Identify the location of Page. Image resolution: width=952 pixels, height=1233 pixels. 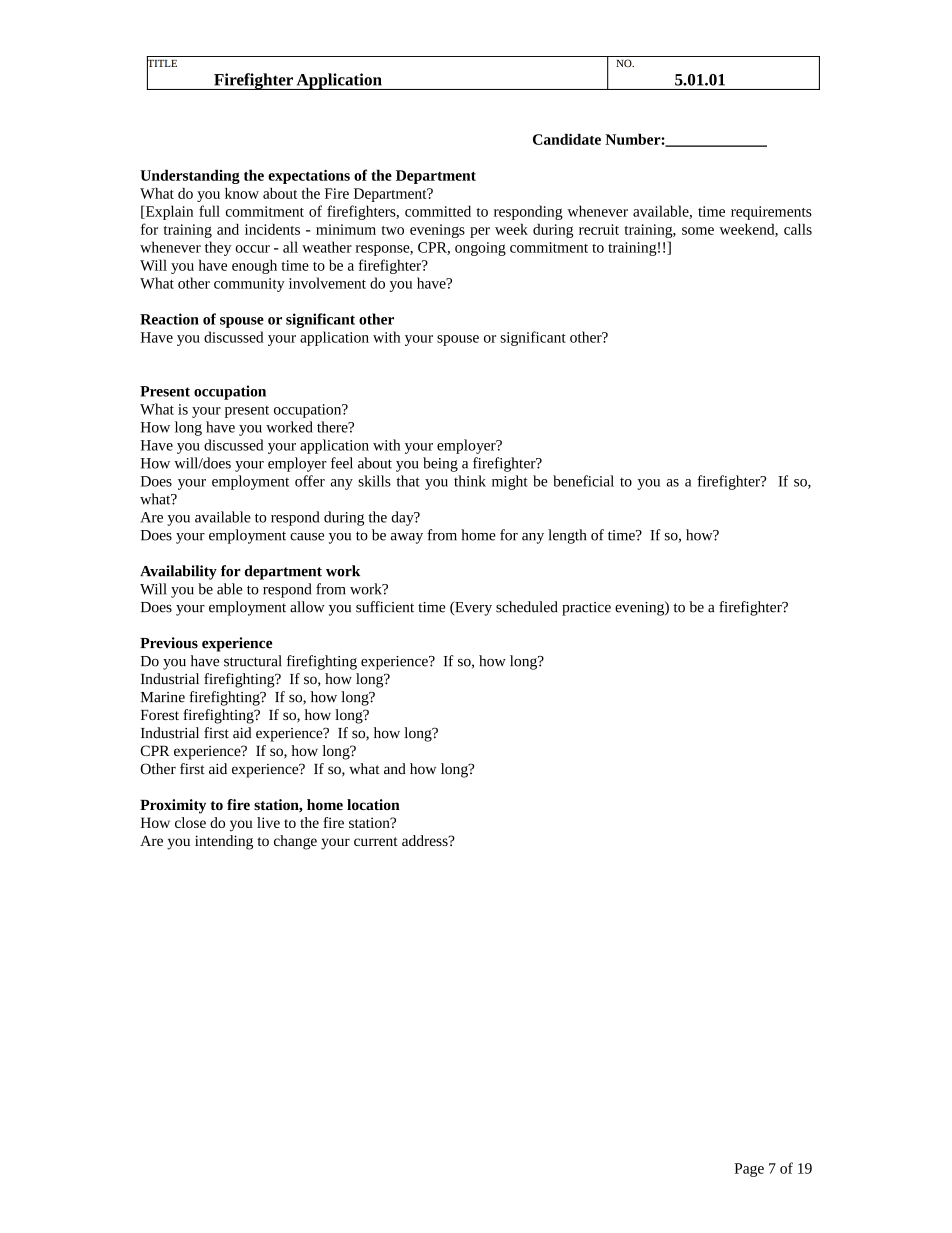
(749, 1170).
